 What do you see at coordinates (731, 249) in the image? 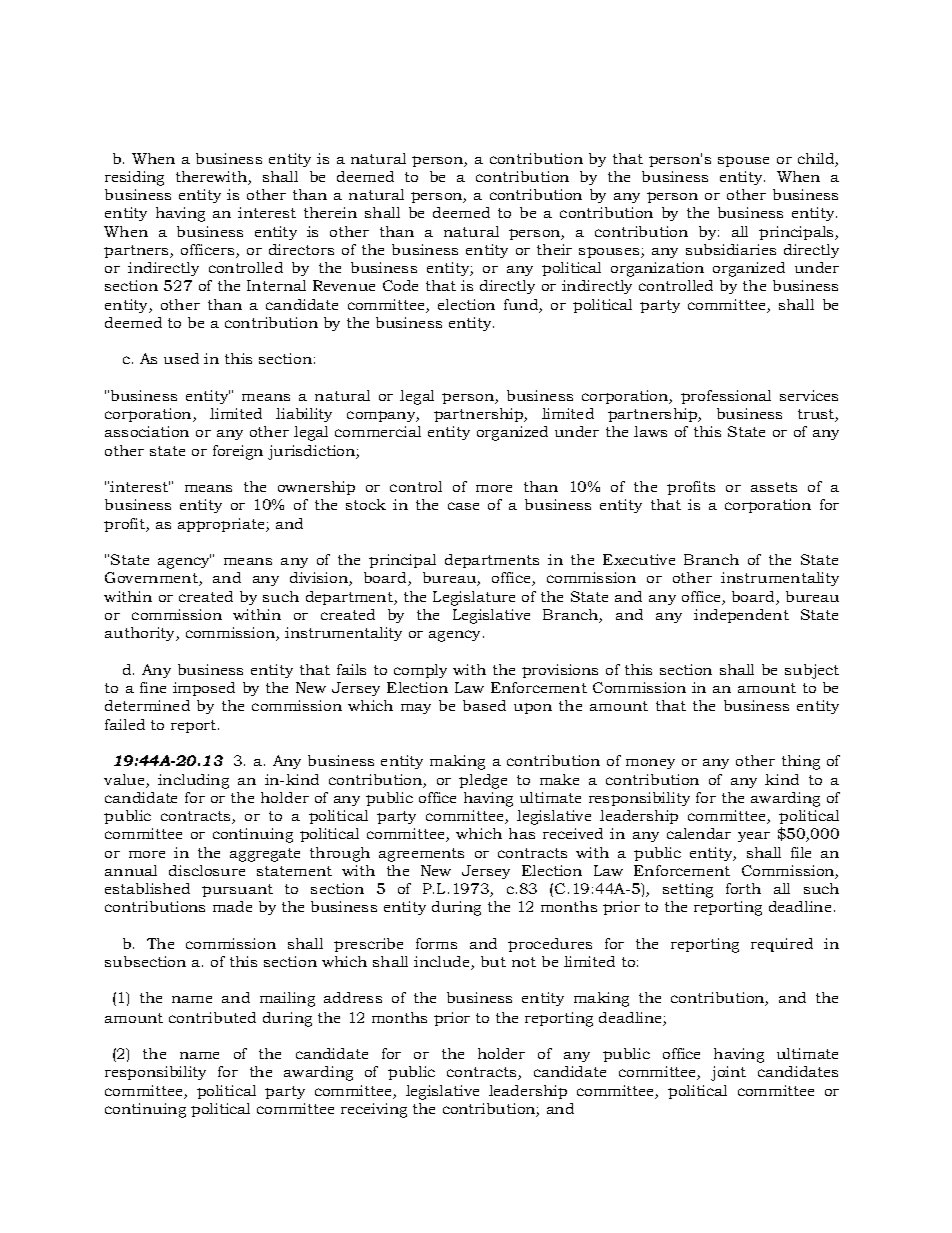
I see `subsidiaries` at bounding box center [731, 249].
